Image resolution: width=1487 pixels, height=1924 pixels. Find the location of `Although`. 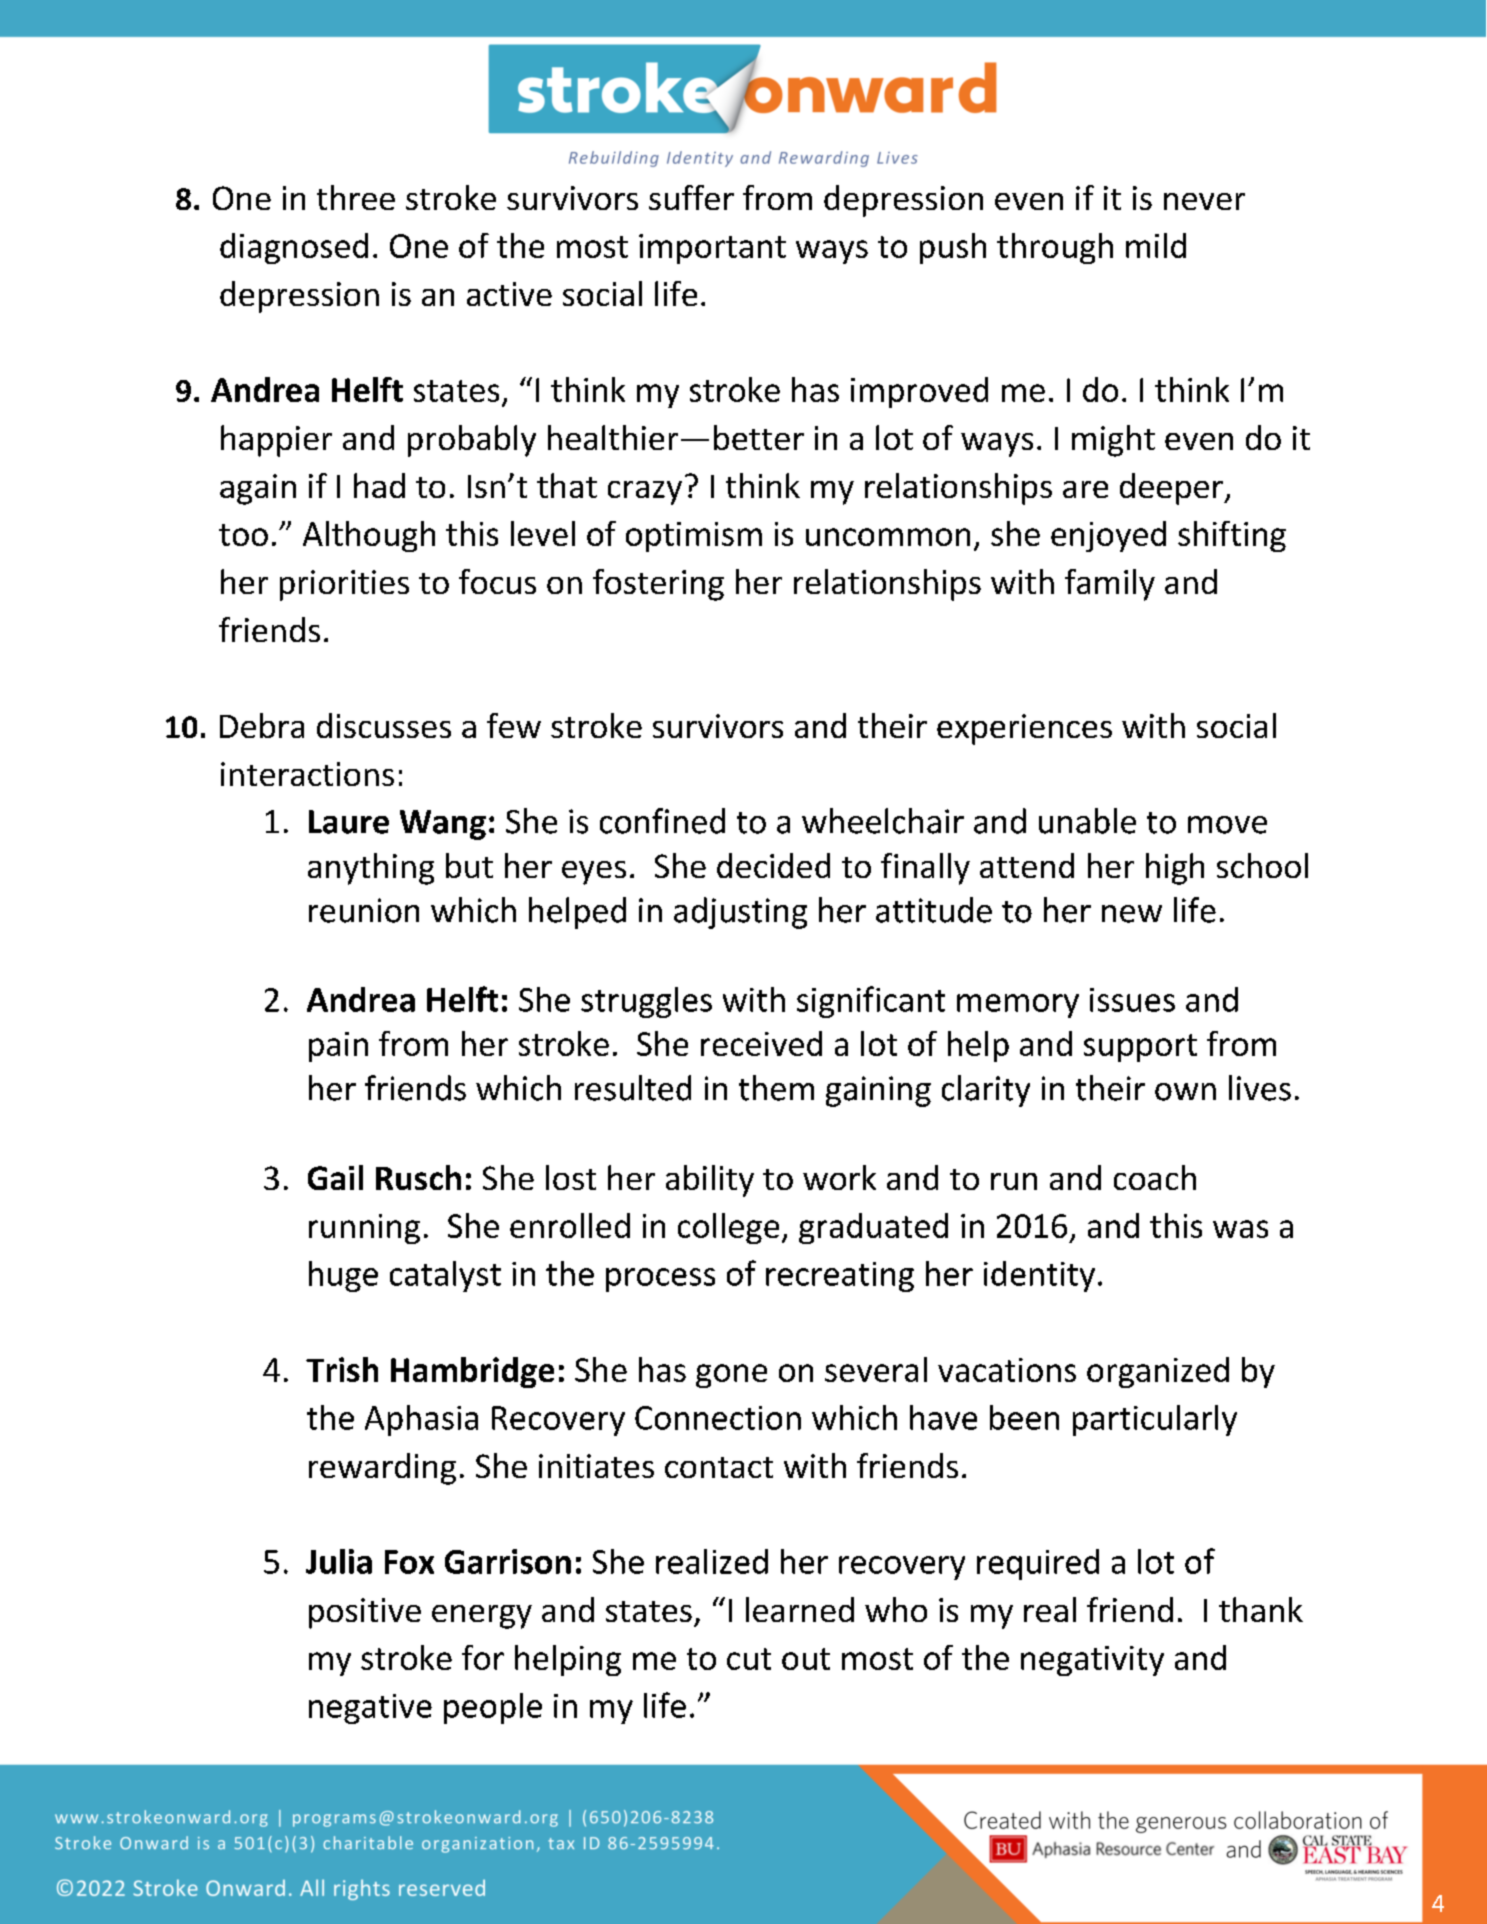

Although is located at coordinates (369, 536).
